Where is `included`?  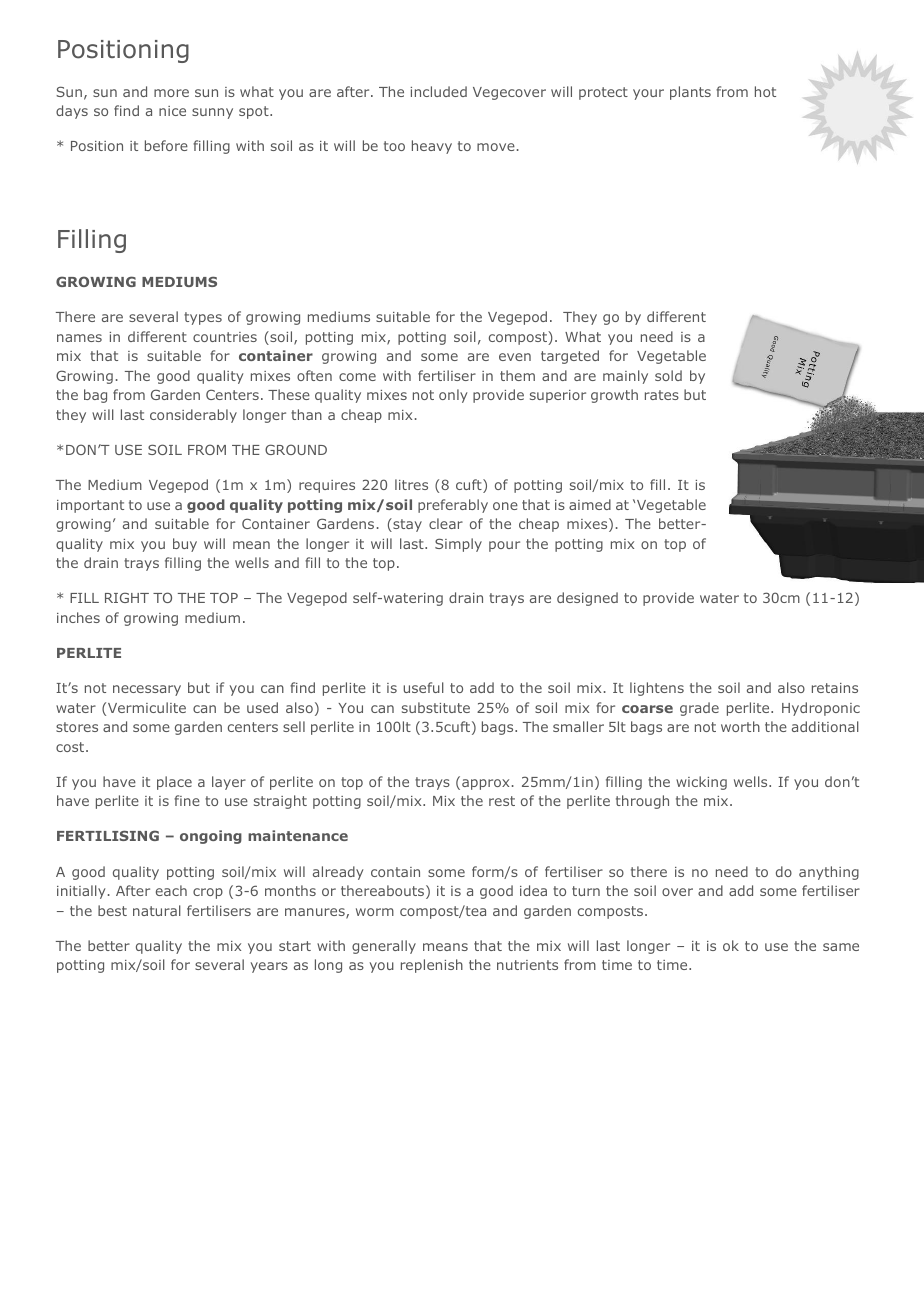 included is located at coordinates (438, 91).
